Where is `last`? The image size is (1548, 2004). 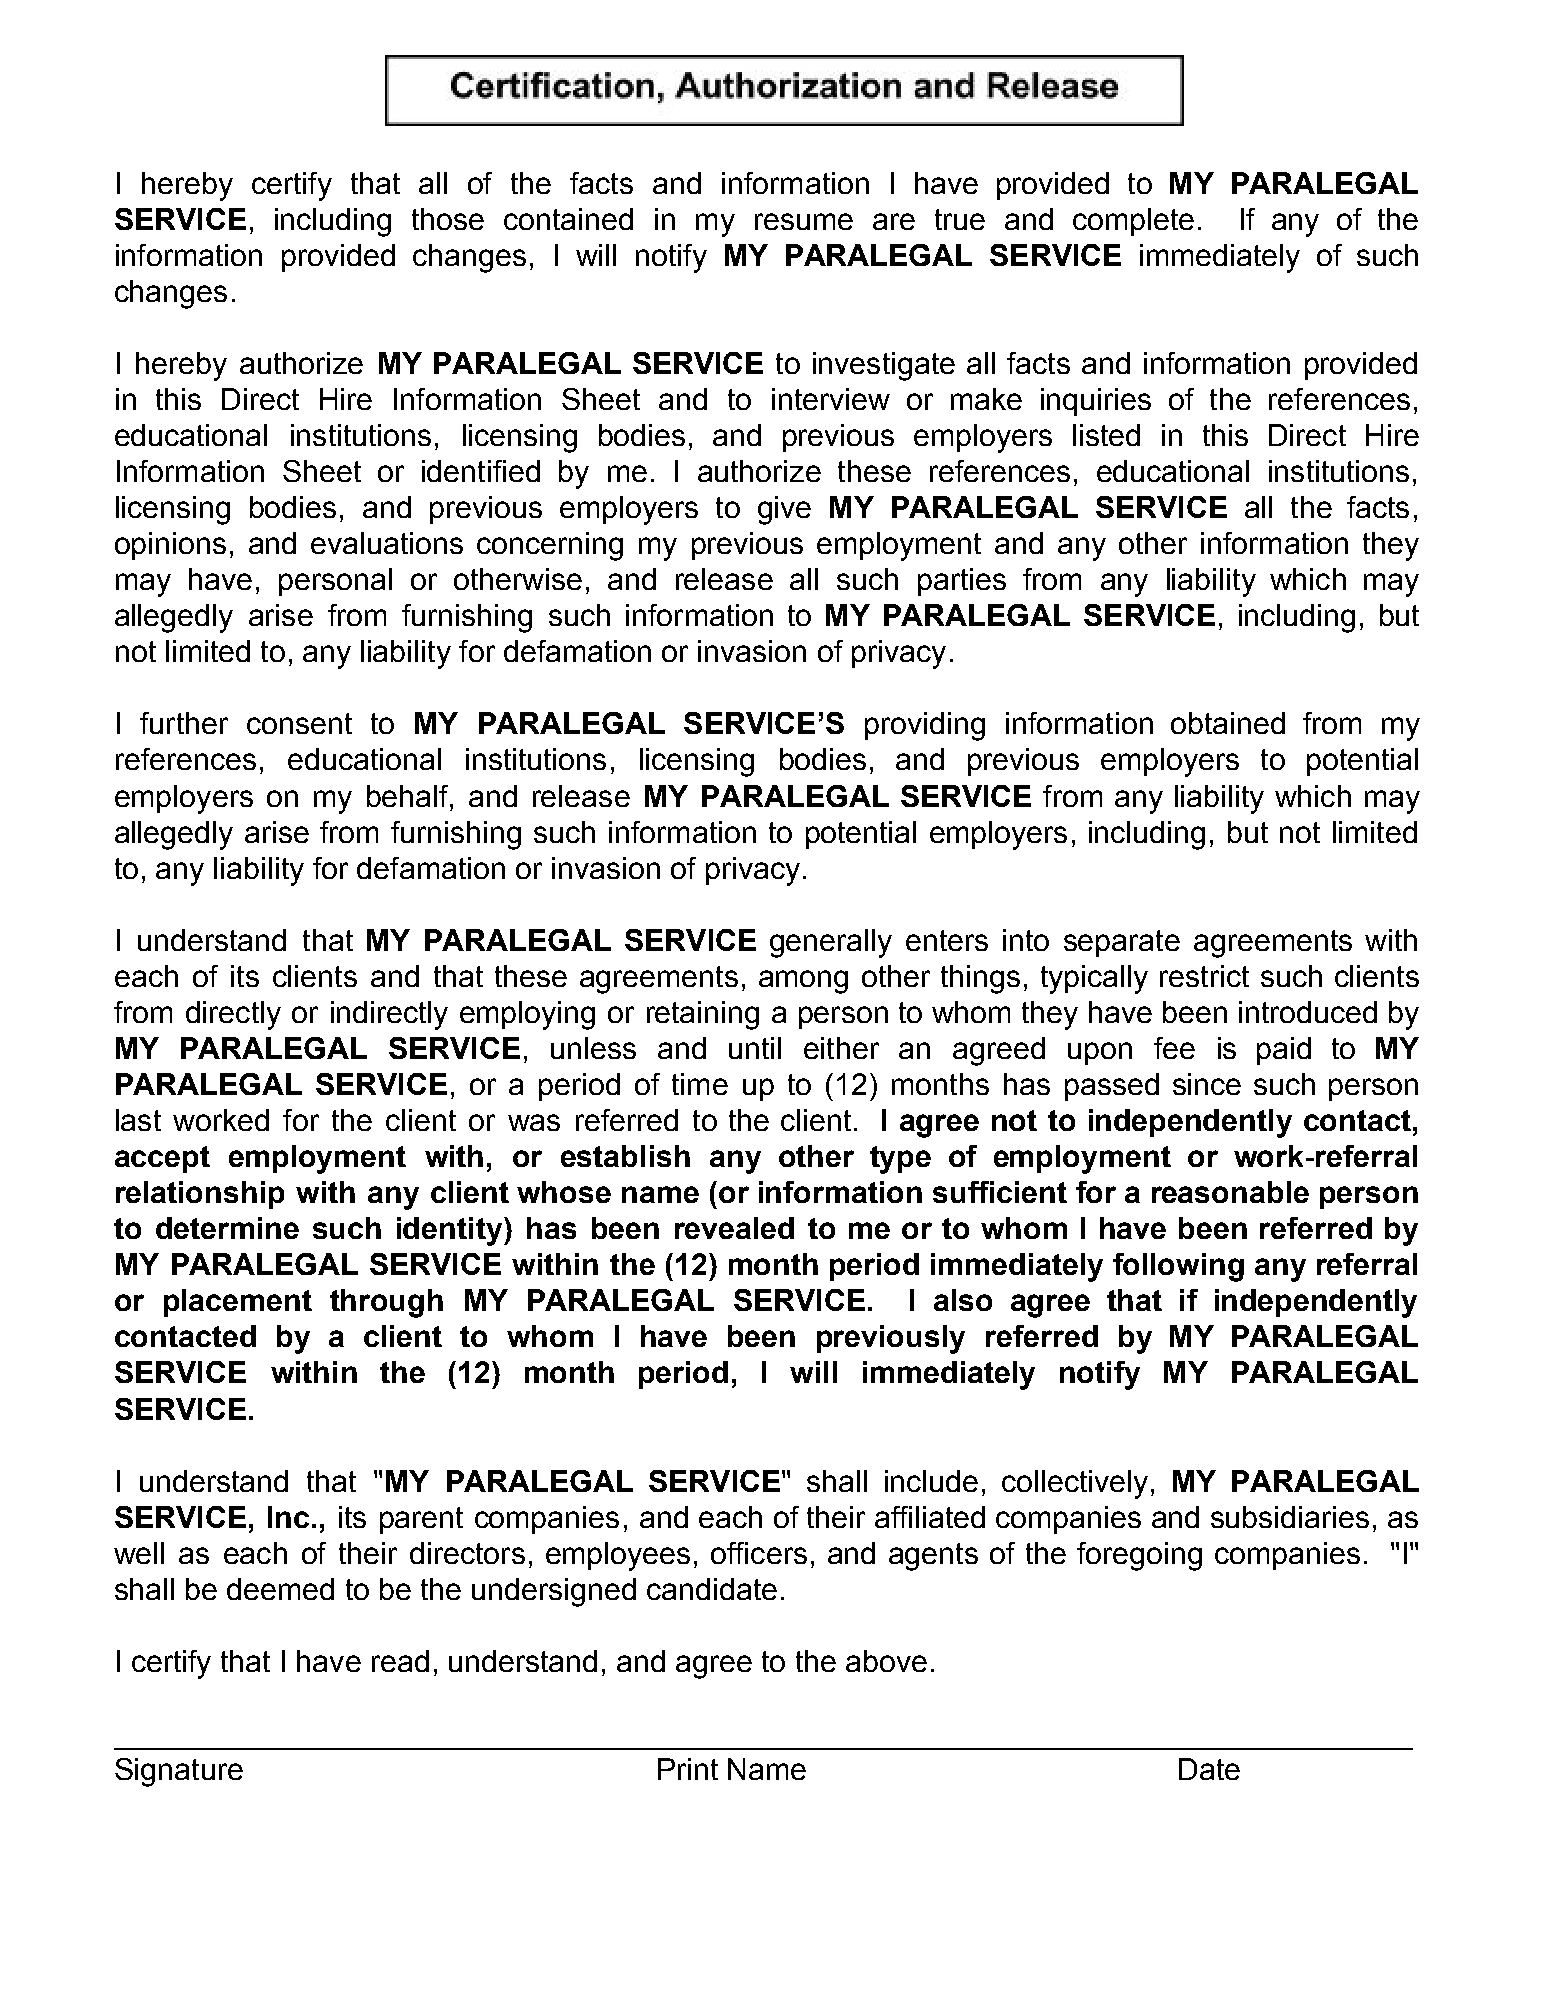
last is located at coordinates (138, 1120).
